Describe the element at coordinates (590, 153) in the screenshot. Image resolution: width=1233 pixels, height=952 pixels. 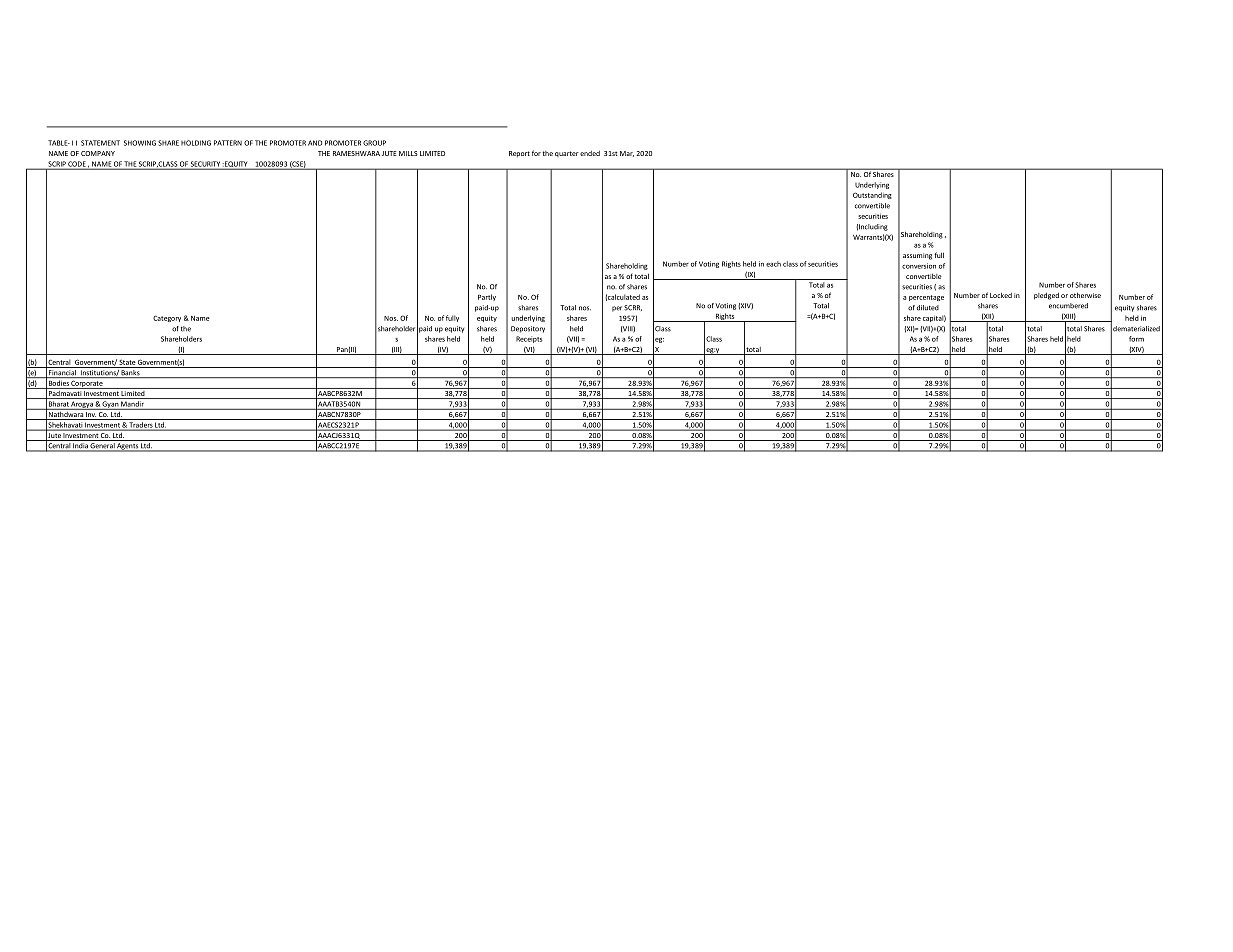
I see `ended` at that location.
